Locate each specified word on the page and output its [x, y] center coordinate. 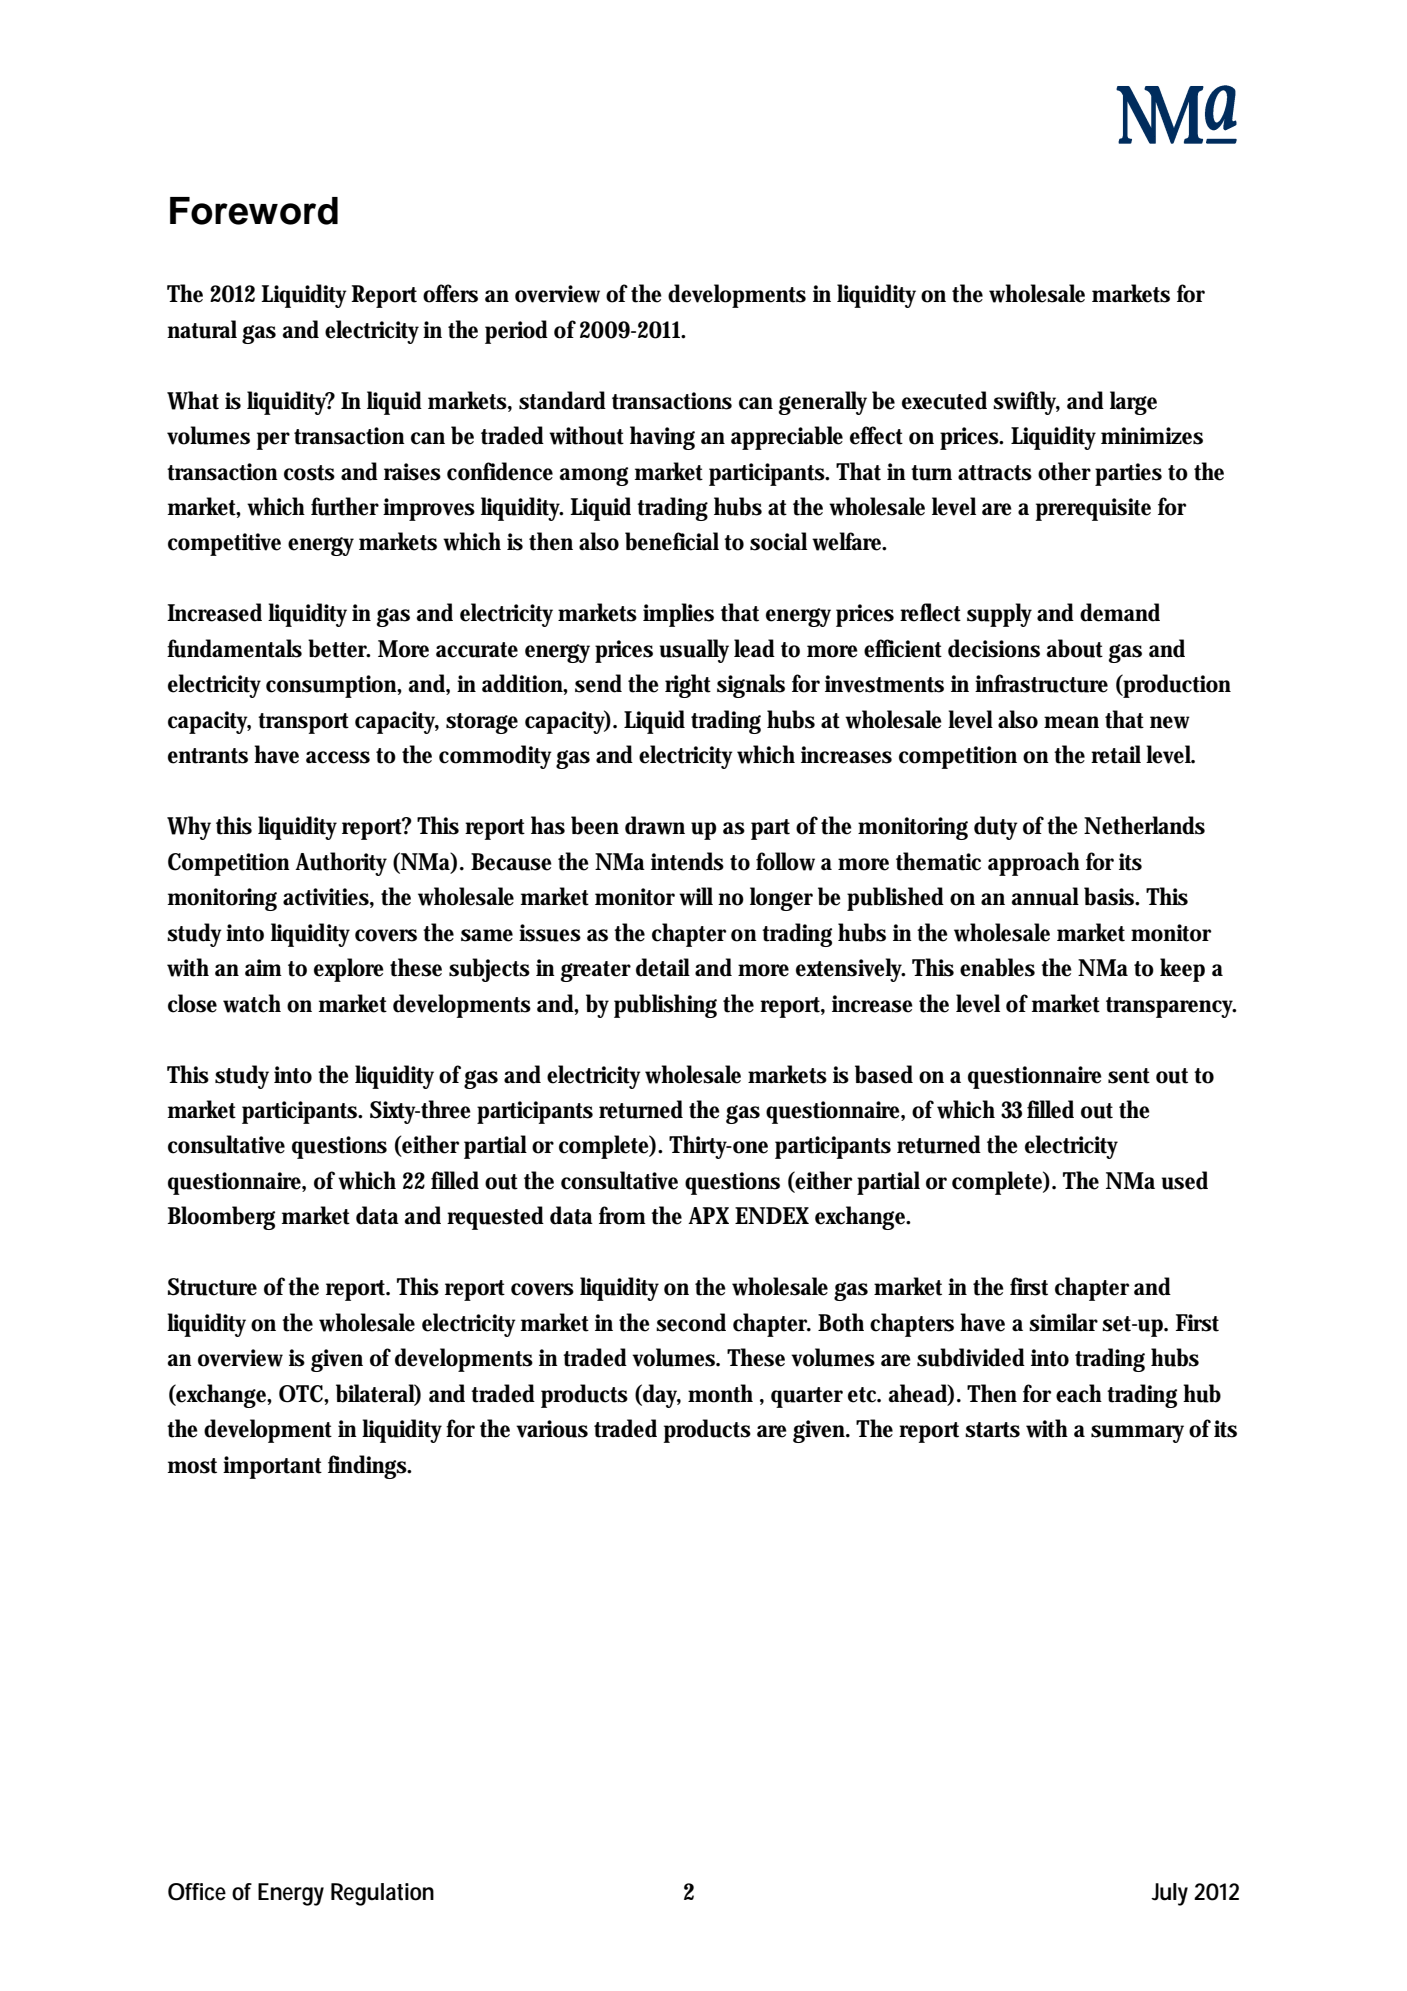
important [272, 1467]
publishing [665, 1006]
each [1079, 1393]
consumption [332, 686]
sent [1129, 1076]
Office [197, 1892]
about [1074, 648]
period [516, 332]
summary [1137, 1434]
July [1169, 1894]
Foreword [254, 211]
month [720, 1393]
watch [252, 1003]
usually [694, 651]
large [1133, 403]
